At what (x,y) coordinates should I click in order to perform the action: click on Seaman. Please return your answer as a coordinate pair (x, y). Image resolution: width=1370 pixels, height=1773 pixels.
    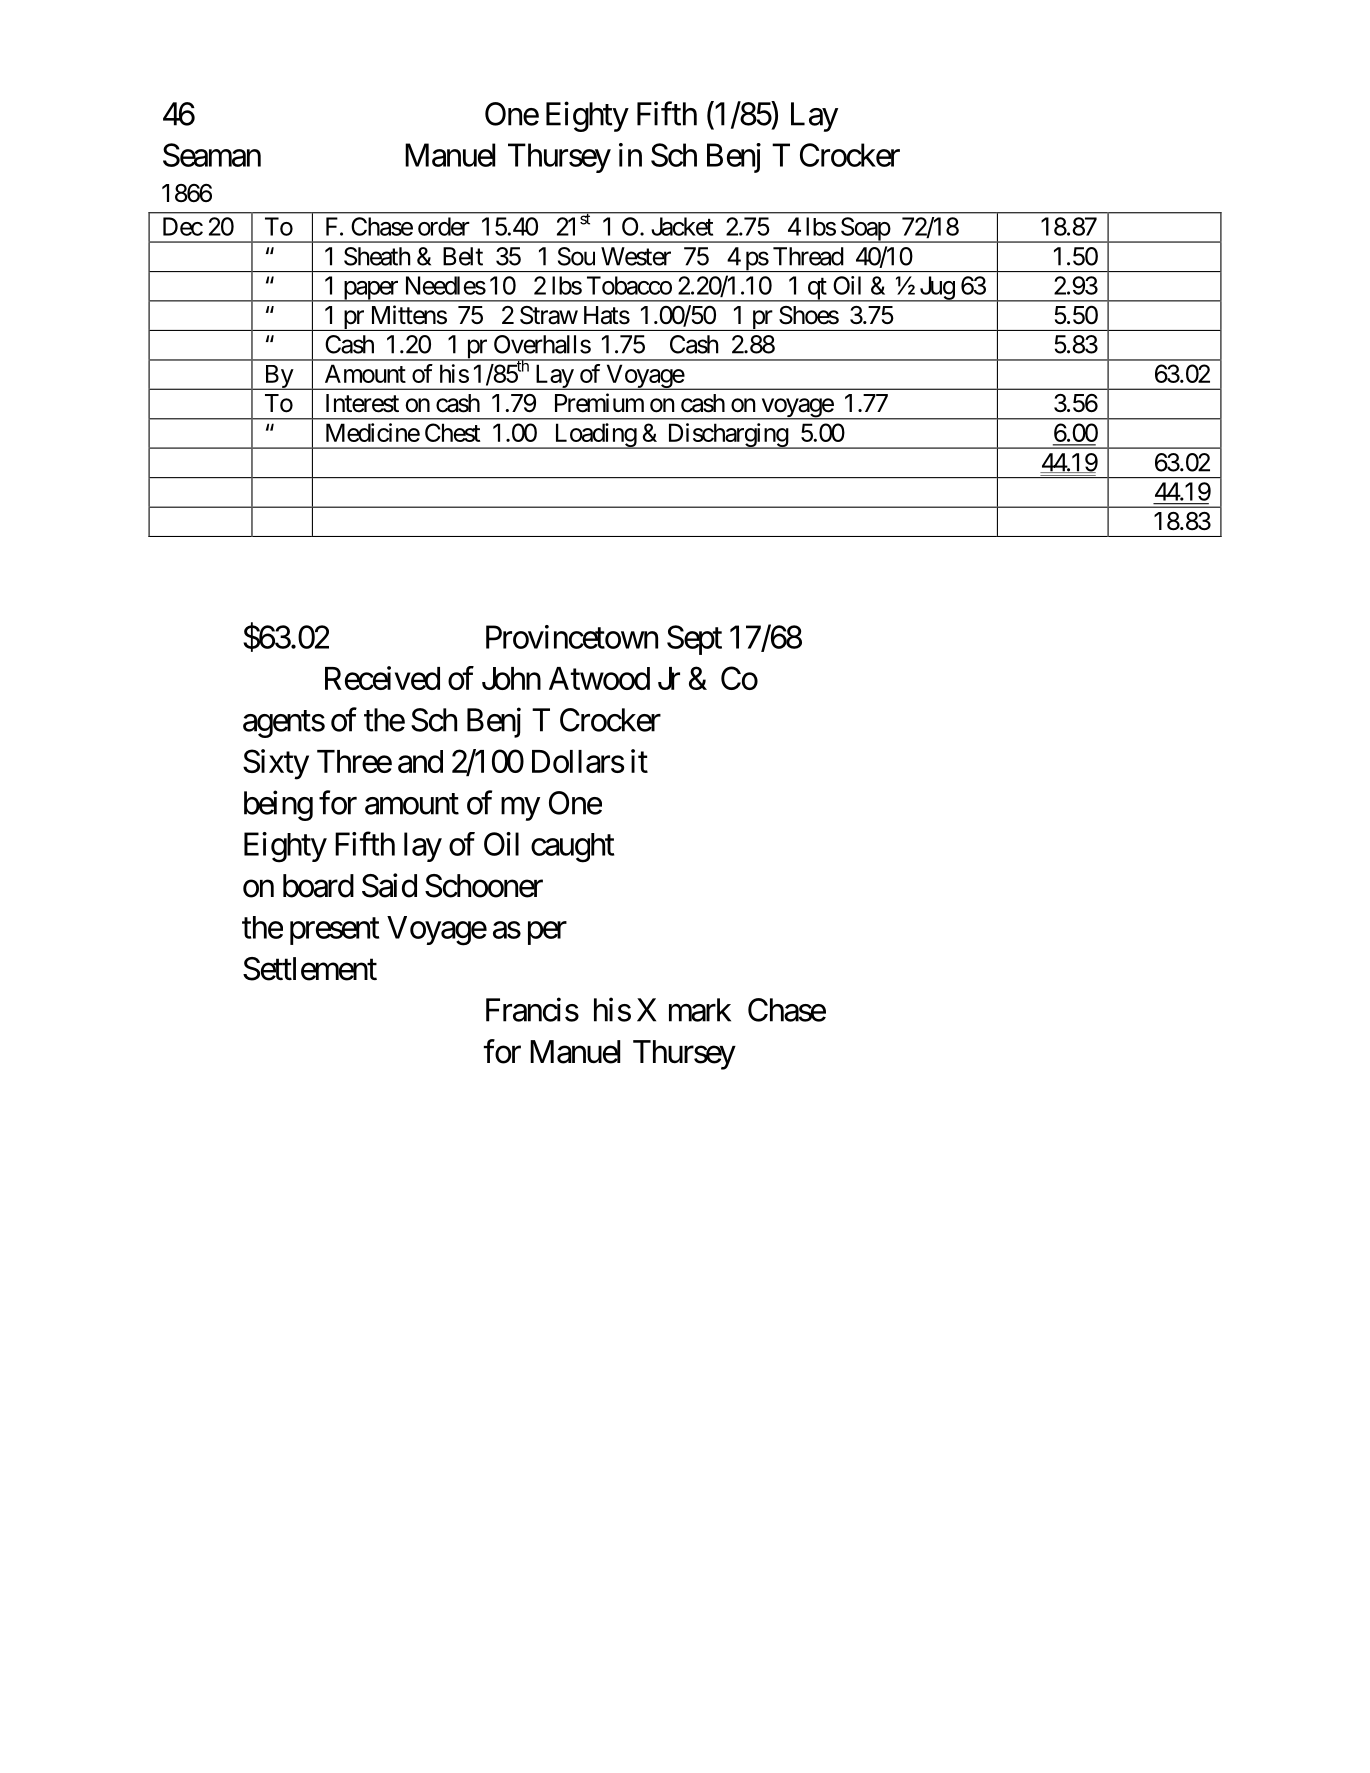
    Looking at the image, I should click on (212, 155).
